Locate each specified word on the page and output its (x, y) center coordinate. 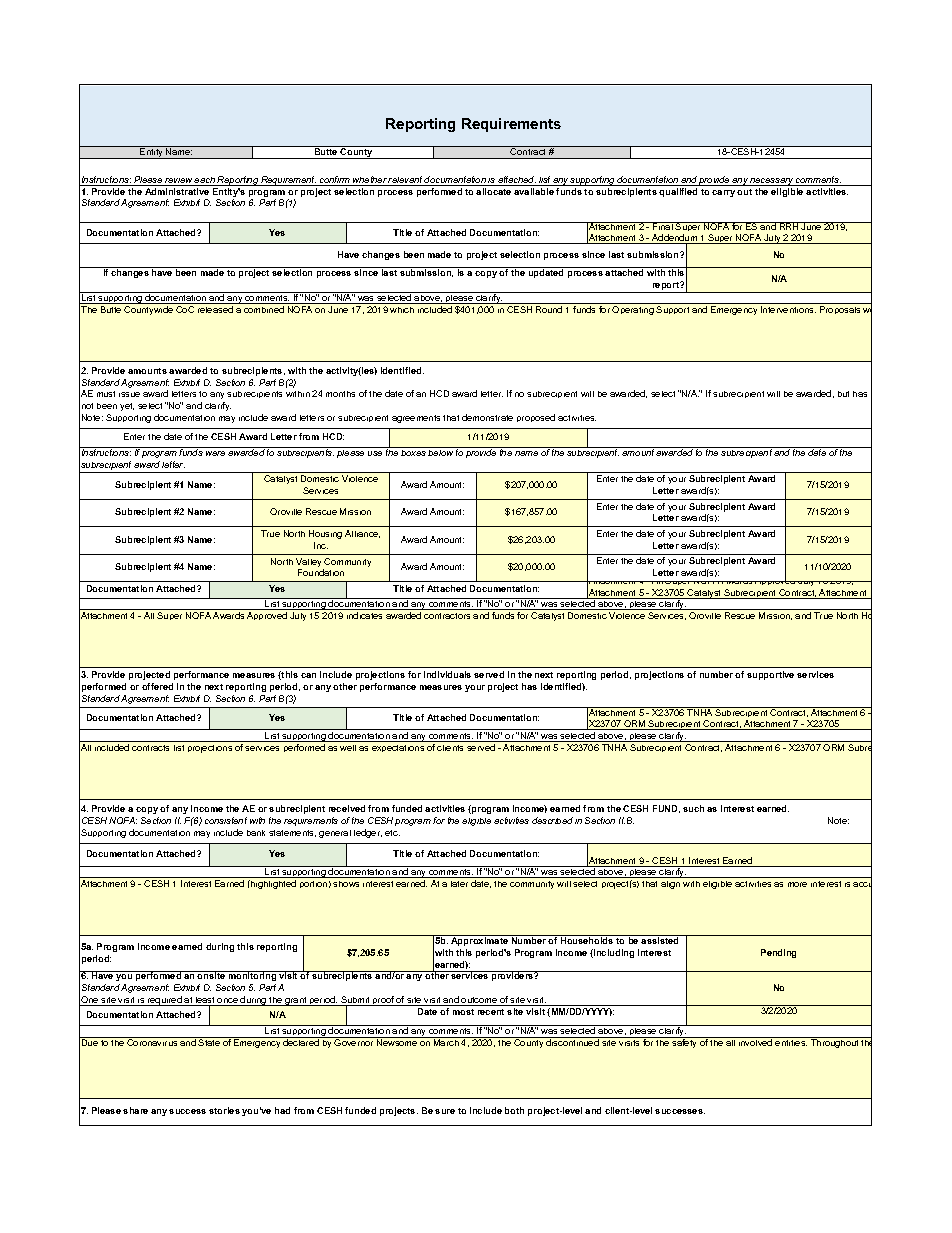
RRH (789, 226)
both (514, 1110)
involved (755, 1042)
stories (224, 1110)
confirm (335, 181)
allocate (493, 191)
